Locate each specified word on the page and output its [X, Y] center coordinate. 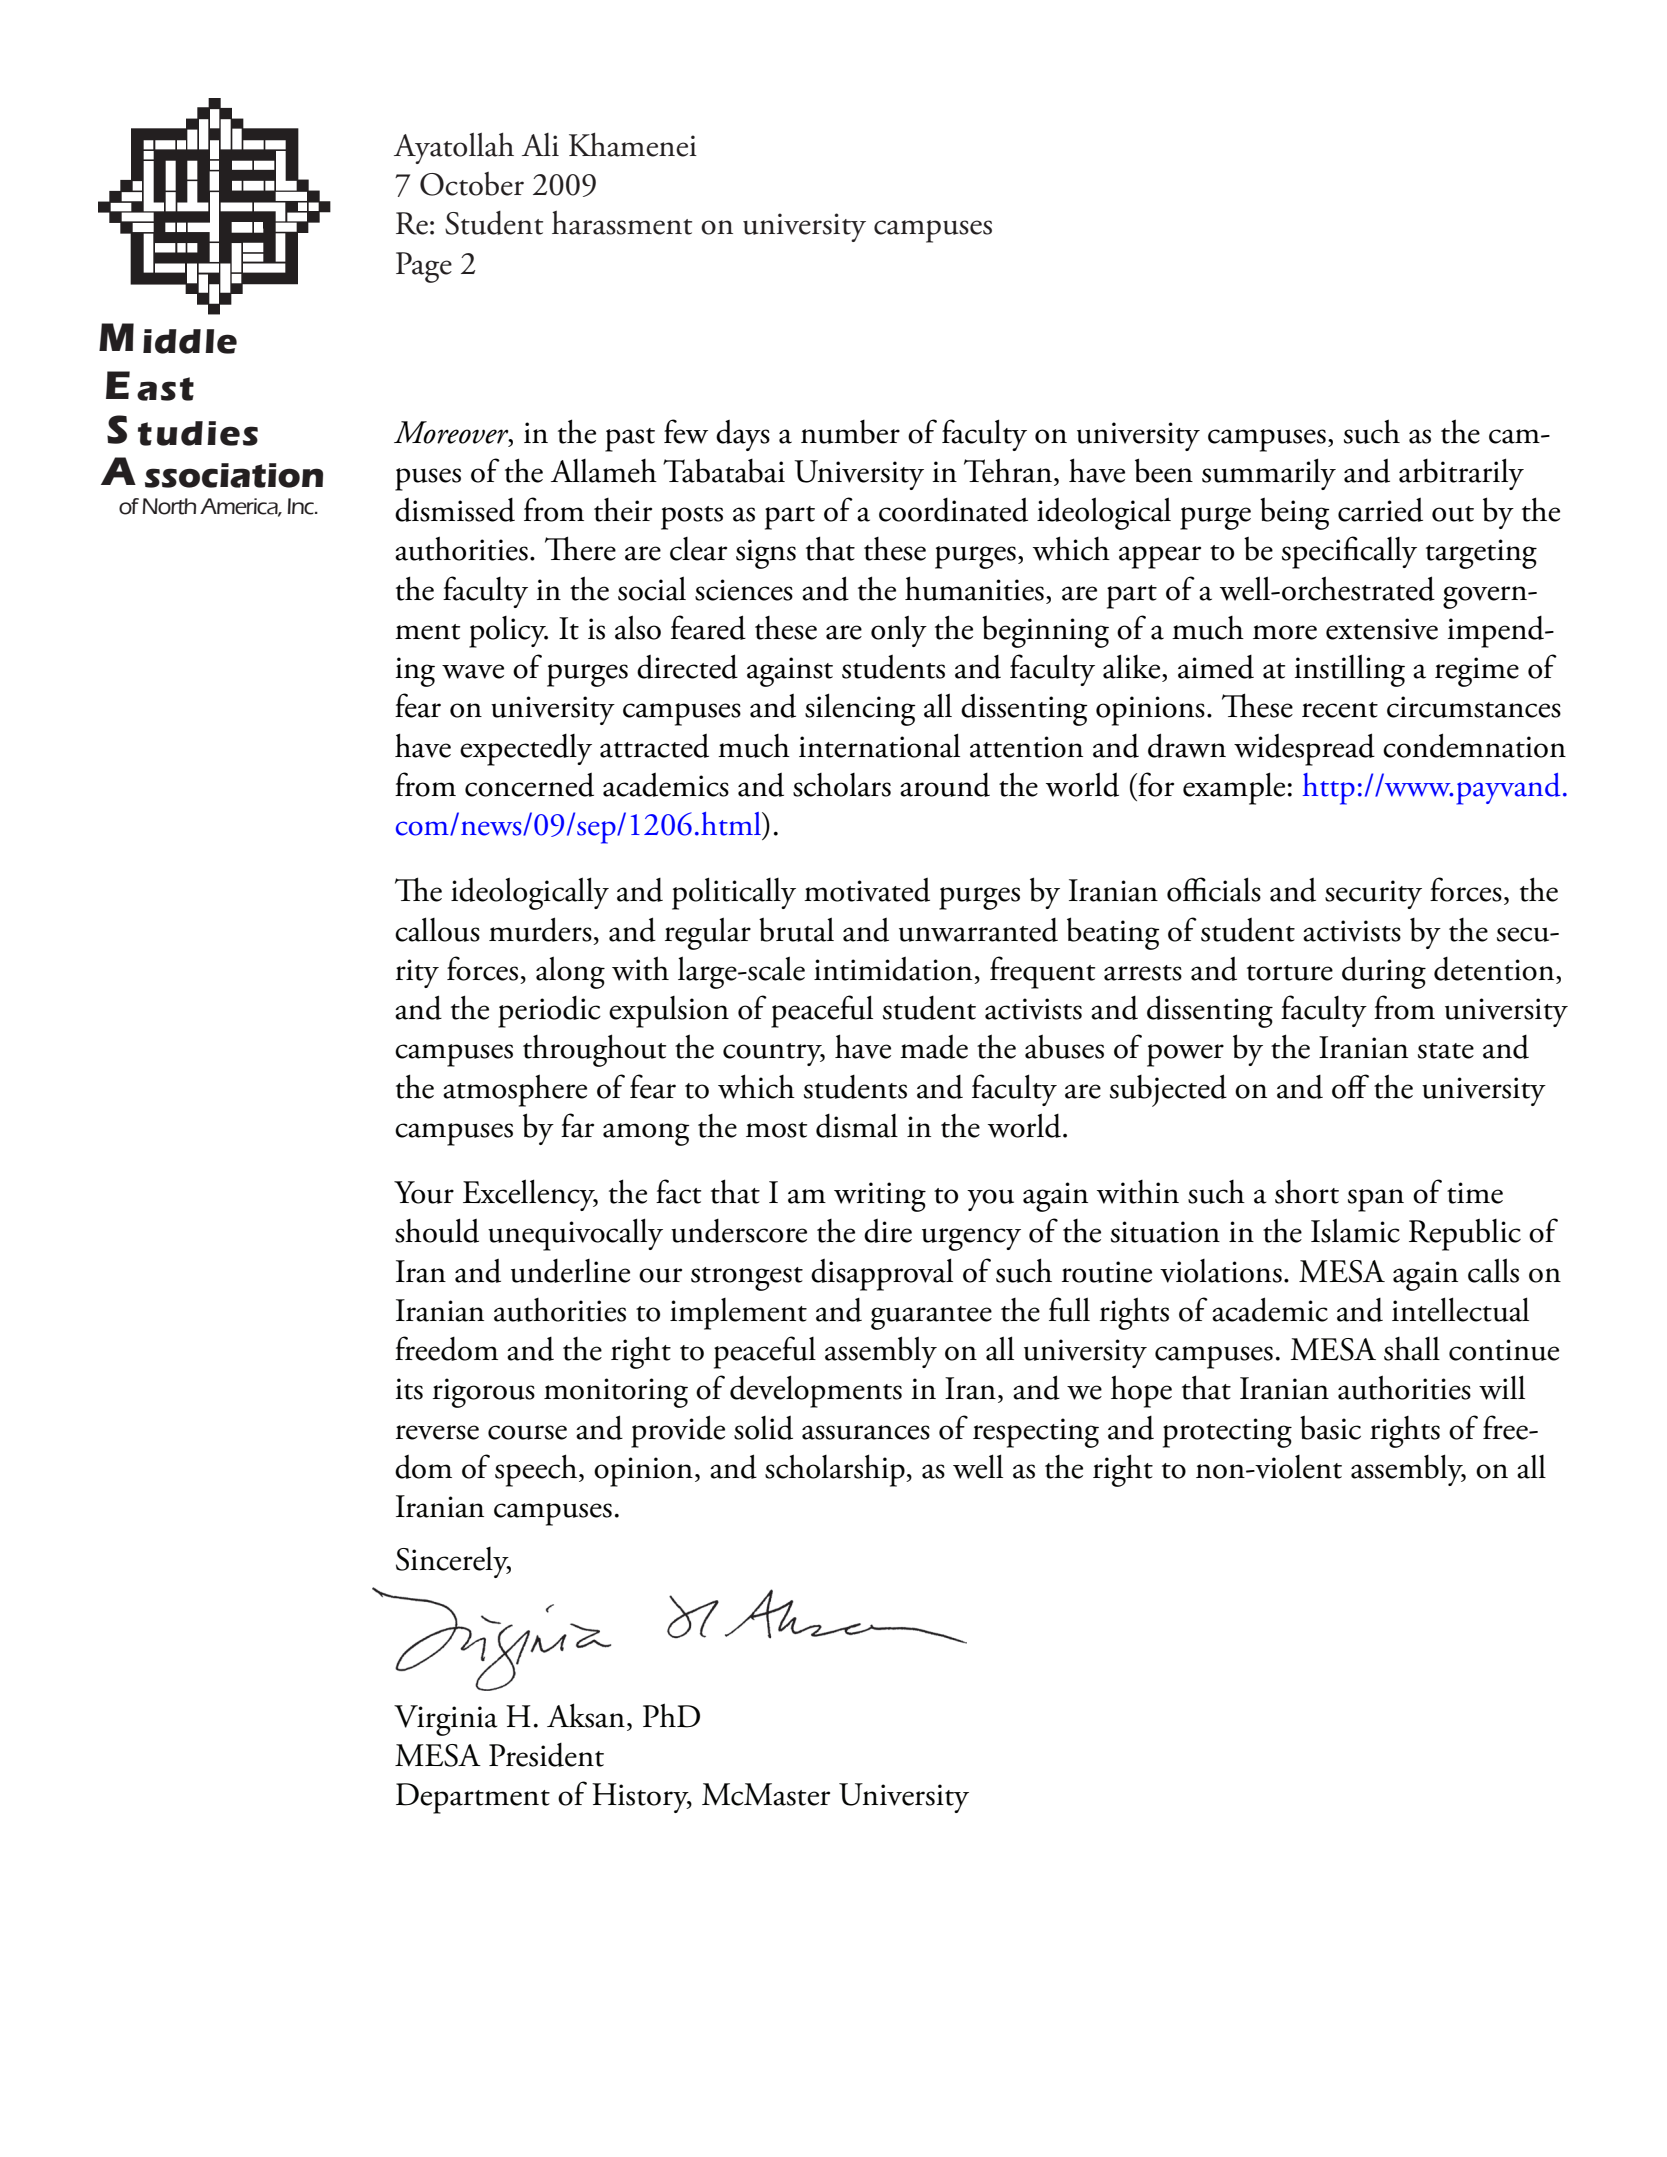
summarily [1269, 474]
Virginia [446, 1720]
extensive [1382, 629]
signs [766, 554]
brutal [796, 929]
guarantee [931, 1318]
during [1384, 972]
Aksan [586, 1715]
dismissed [455, 510]
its [409, 1389]
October [472, 184]
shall [1412, 1349]
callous [437, 929]
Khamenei [633, 145]
